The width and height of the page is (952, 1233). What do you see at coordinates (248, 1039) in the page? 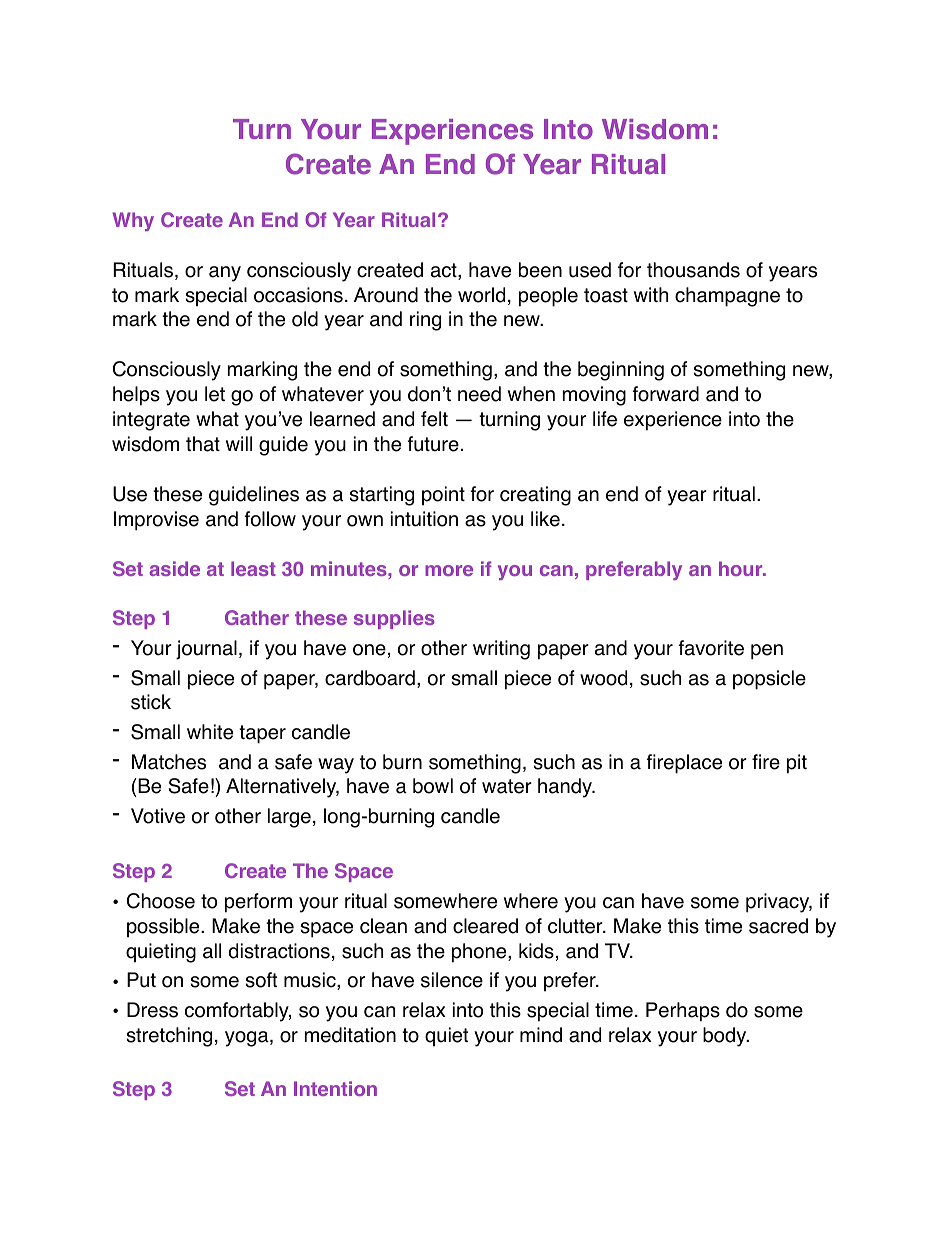
I see `yoga` at bounding box center [248, 1039].
